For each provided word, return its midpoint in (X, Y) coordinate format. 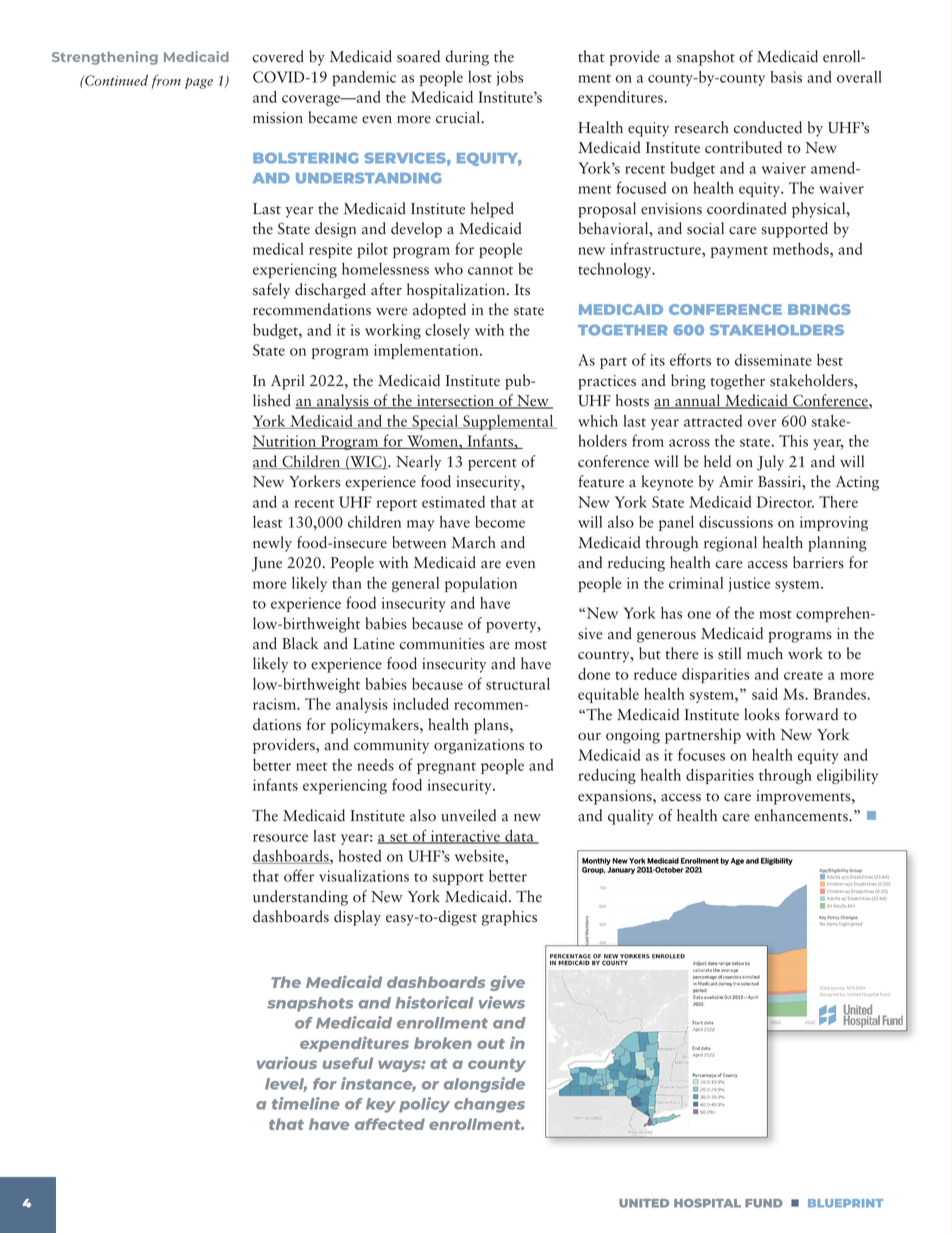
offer (299, 875)
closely (447, 331)
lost (480, 77)
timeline (306, 1103)
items (832, 924)
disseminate (773, 360)
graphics (509, 918)
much (765, 653)
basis (786, 77)
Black (300, 643)
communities (441, 644)
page (199, 83)
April (287, 382)
